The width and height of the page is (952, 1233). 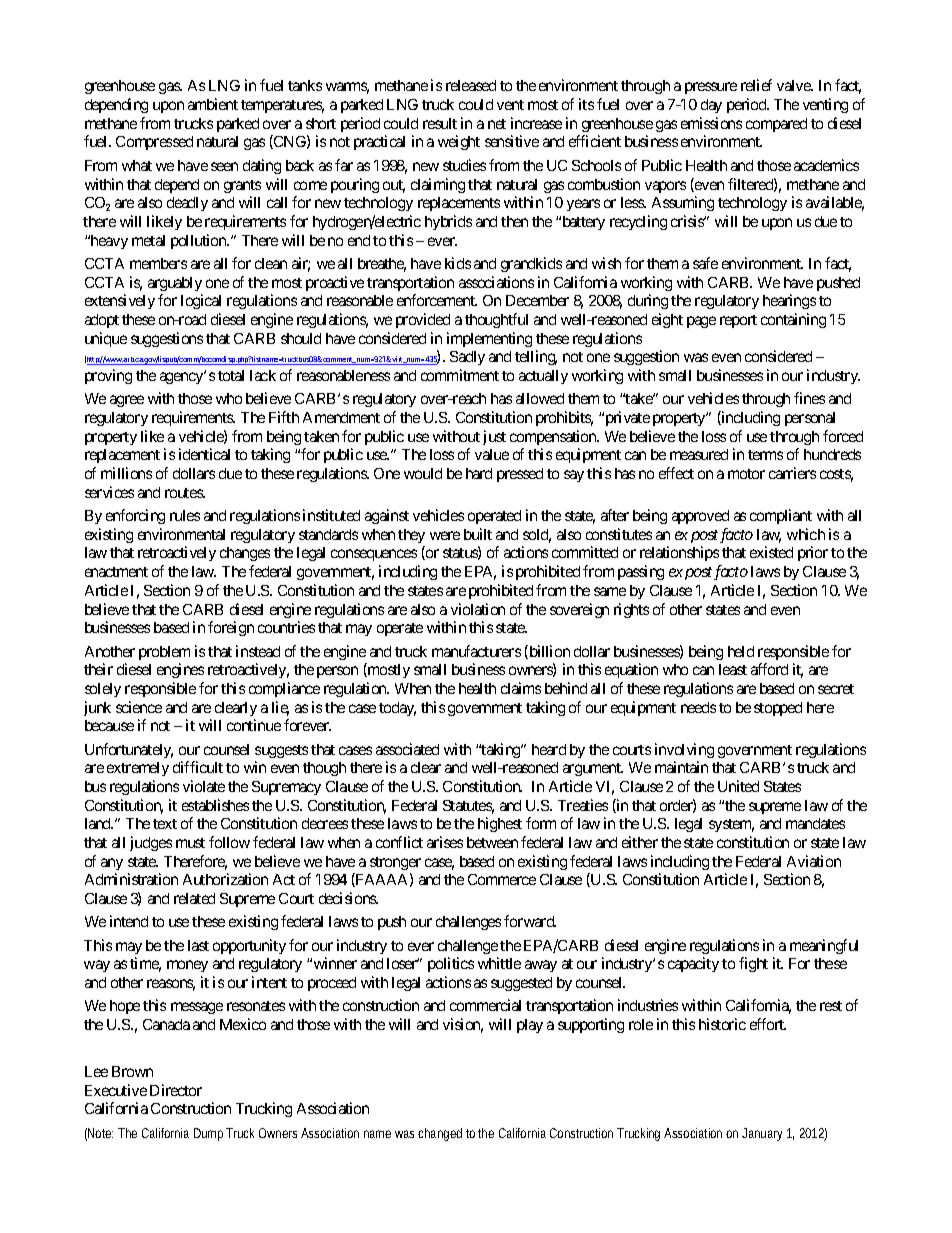 I want to click on net, so click(x=497, y=124).
